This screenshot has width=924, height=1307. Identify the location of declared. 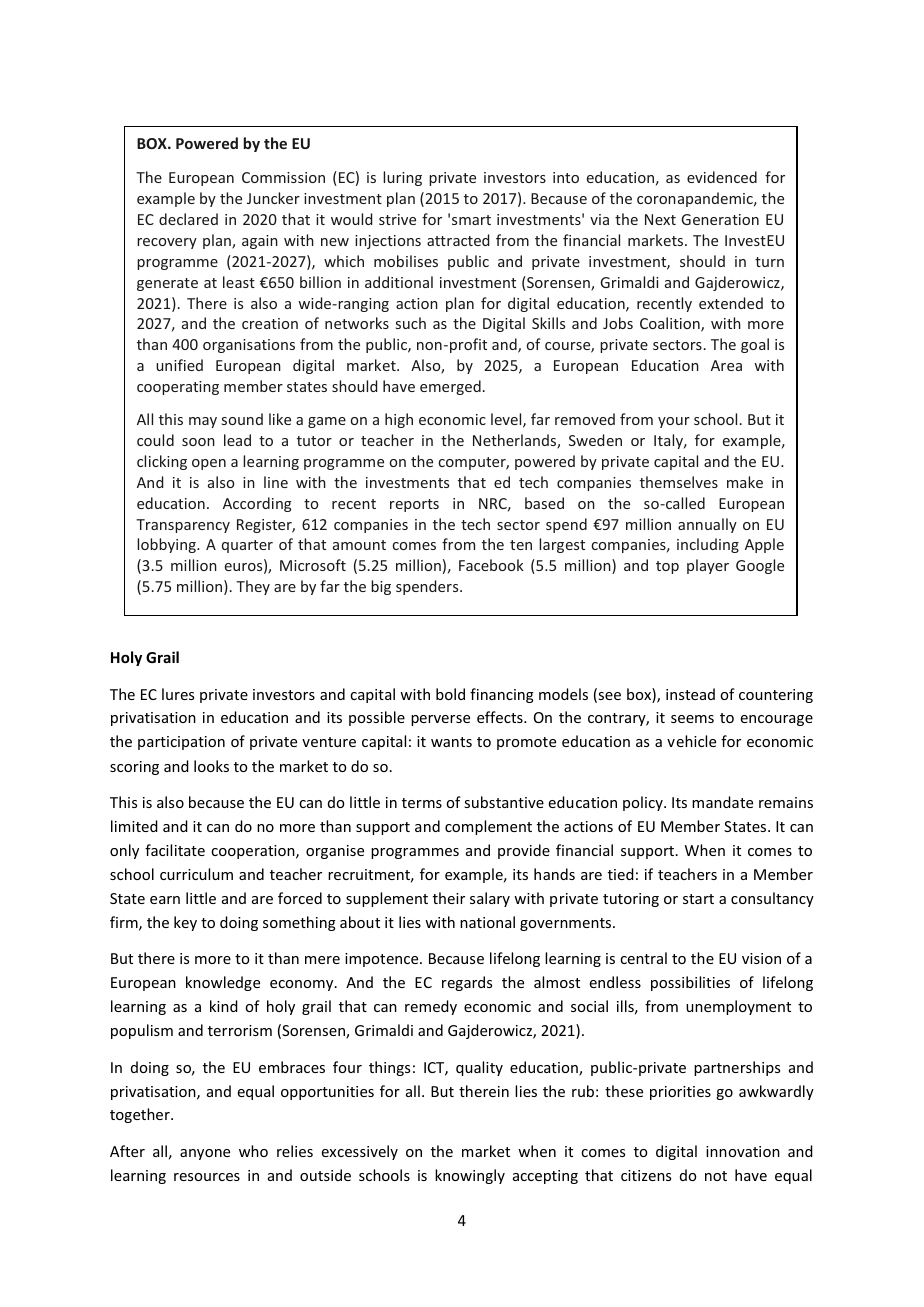
(188, 219).
